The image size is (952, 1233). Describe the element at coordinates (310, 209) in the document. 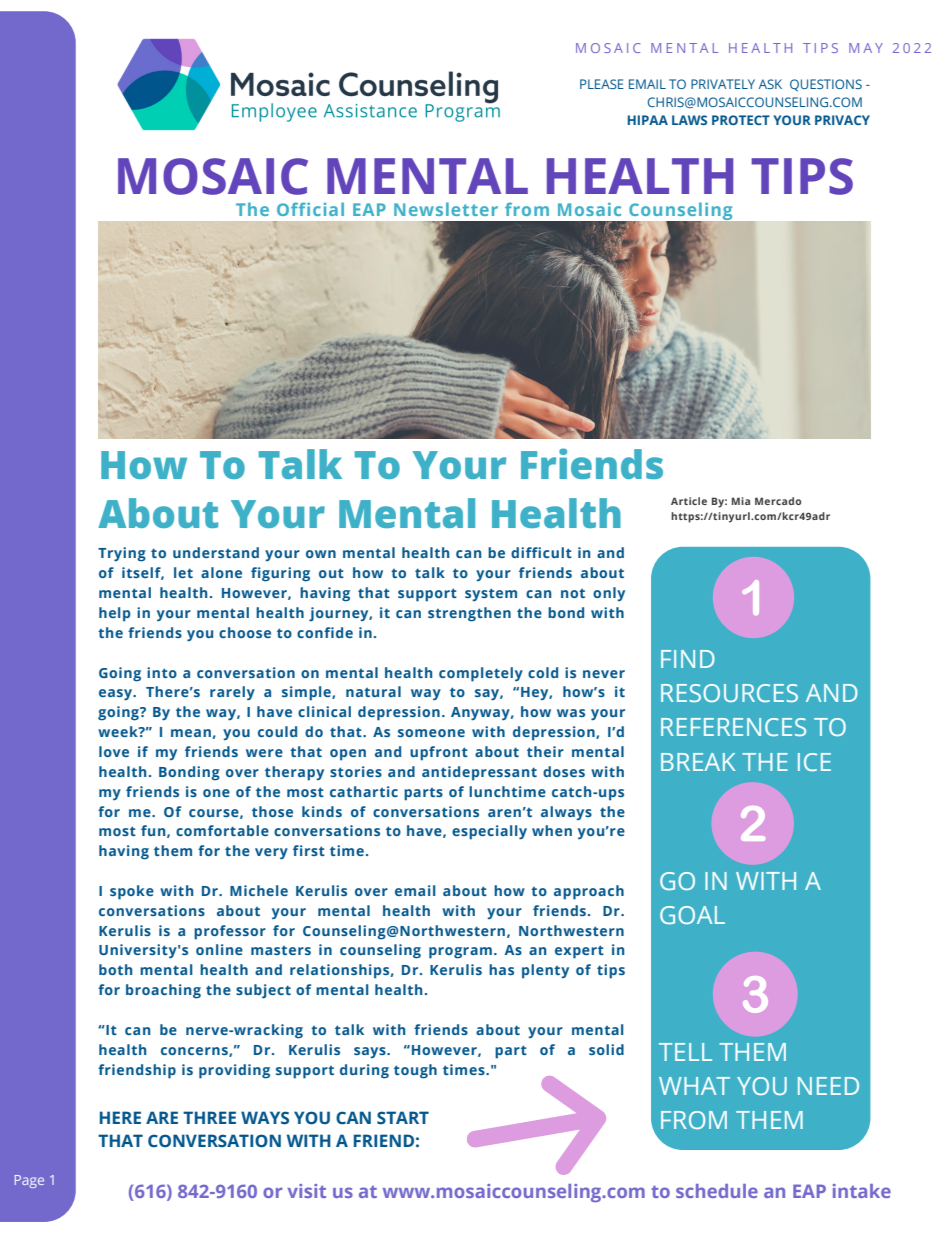

I see `Official` at that location.
